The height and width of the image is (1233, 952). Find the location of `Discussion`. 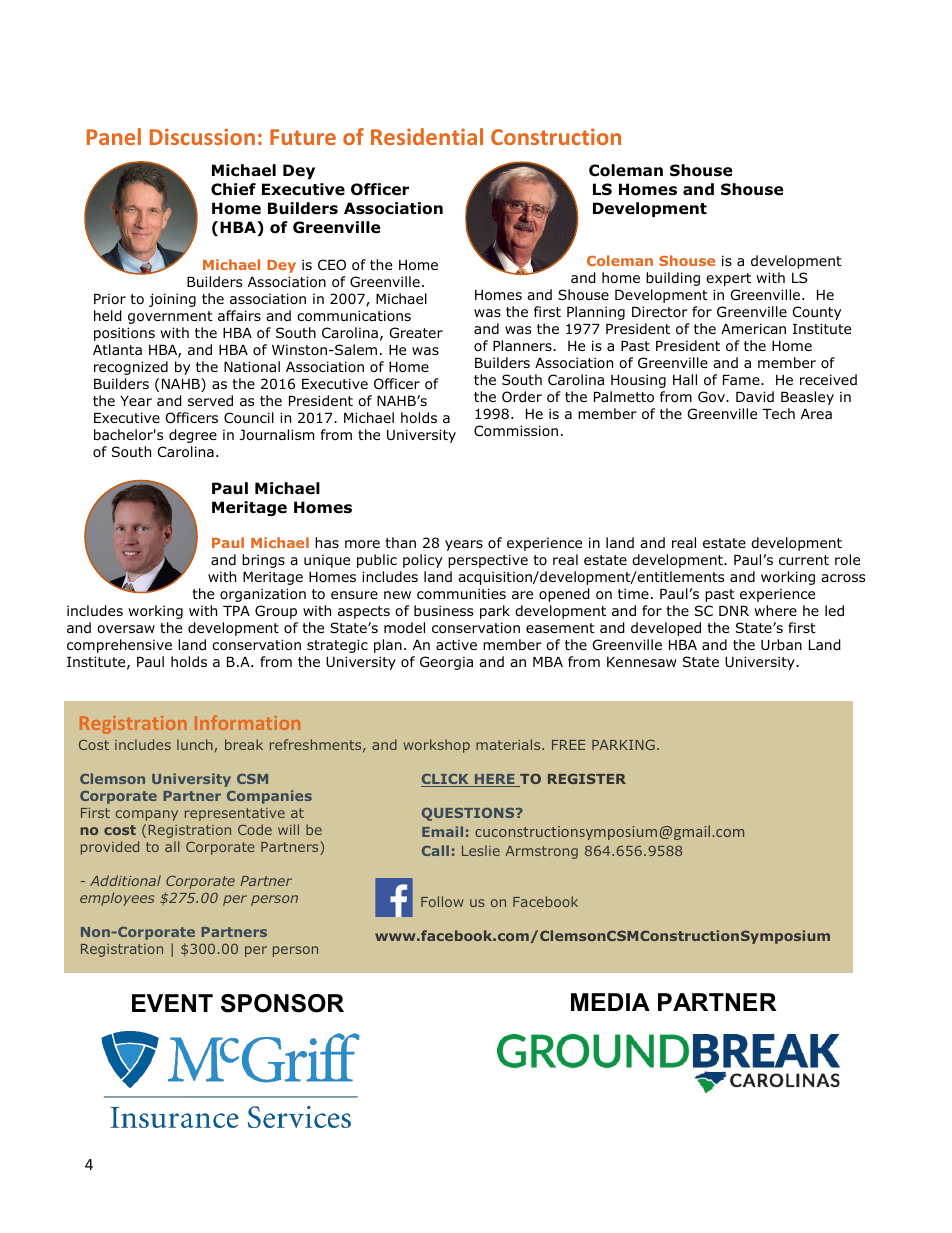

Discussion is located at coordinates (202, 136).
